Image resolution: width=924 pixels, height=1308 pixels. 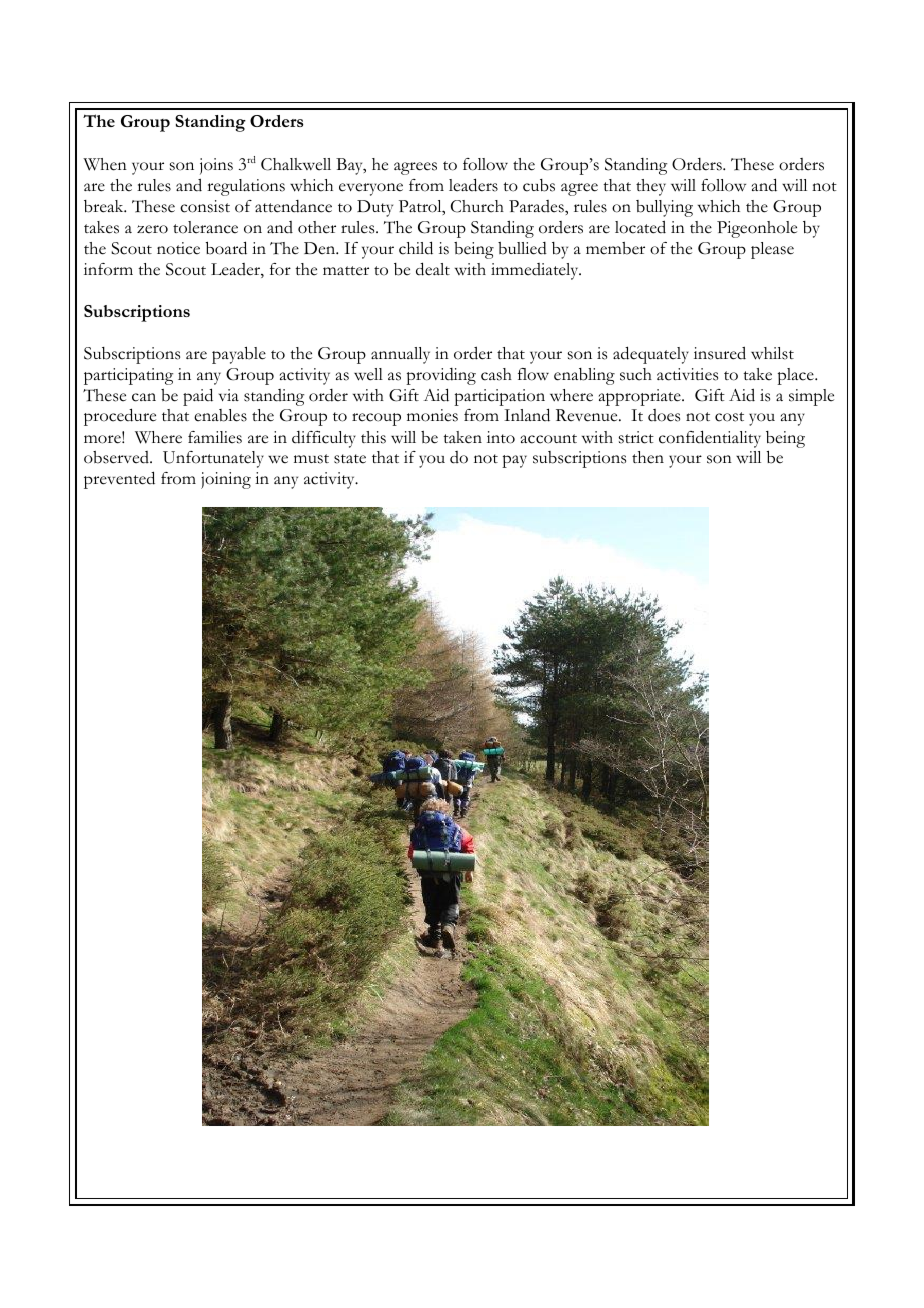 I want to click on joins, so click(x=216, y=166).
